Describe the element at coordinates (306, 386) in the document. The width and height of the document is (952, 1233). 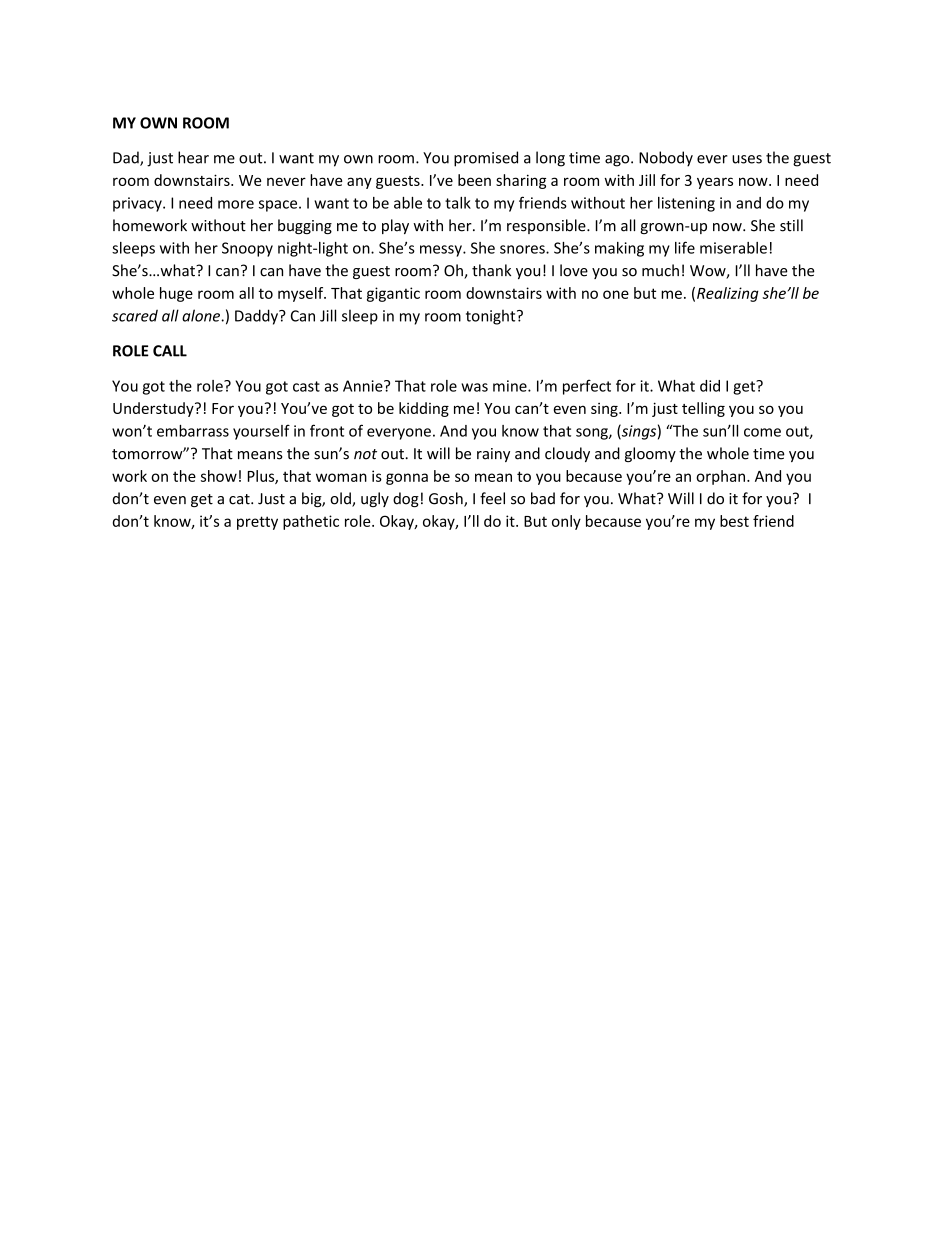
I see `cast` at that location.
